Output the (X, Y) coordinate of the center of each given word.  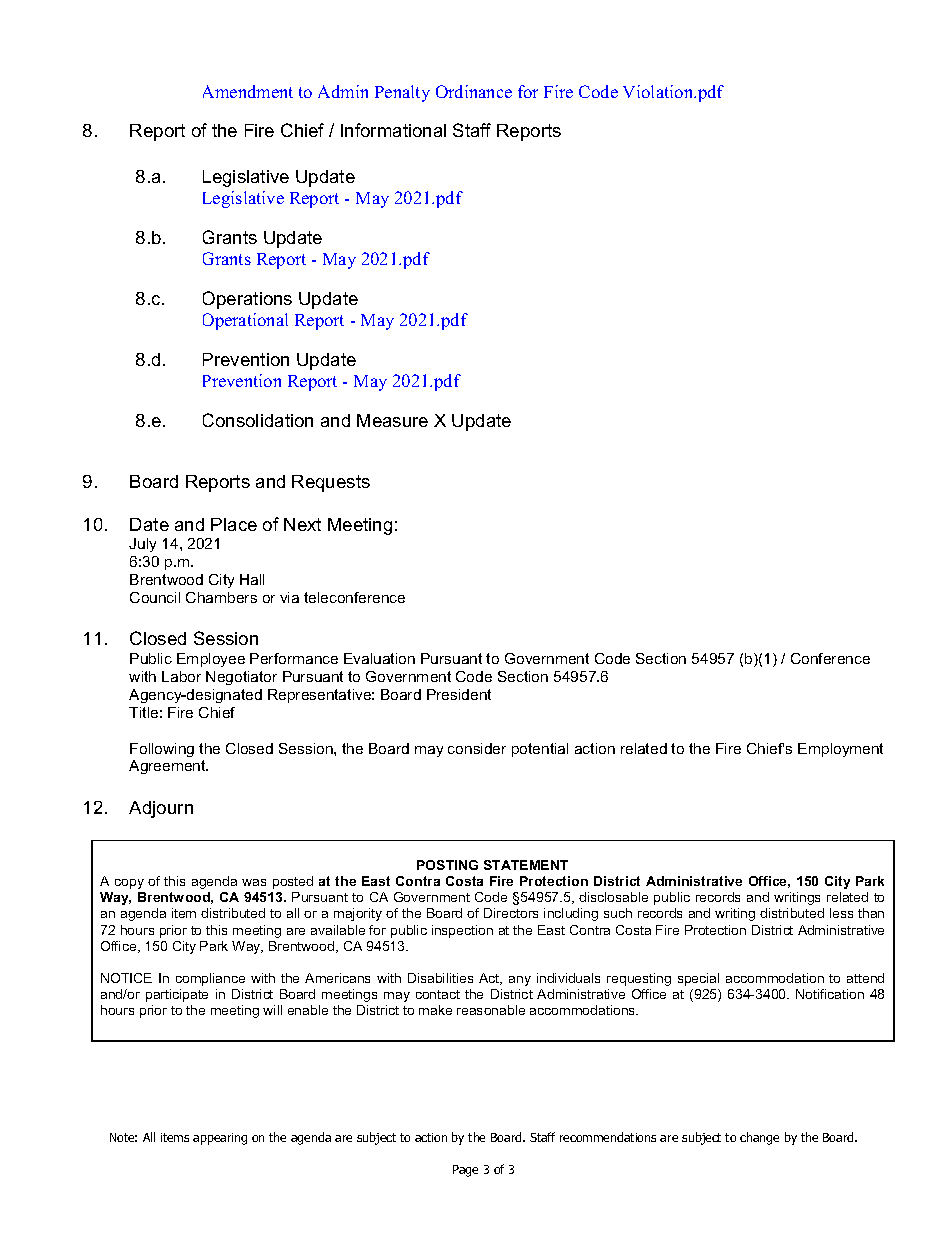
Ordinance (474, 91)
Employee (211, 660)
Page (465, 1171)
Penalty (402, 93)
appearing (220, 1139)
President (459, 694)
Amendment (248, 91)
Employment (840, 750)
